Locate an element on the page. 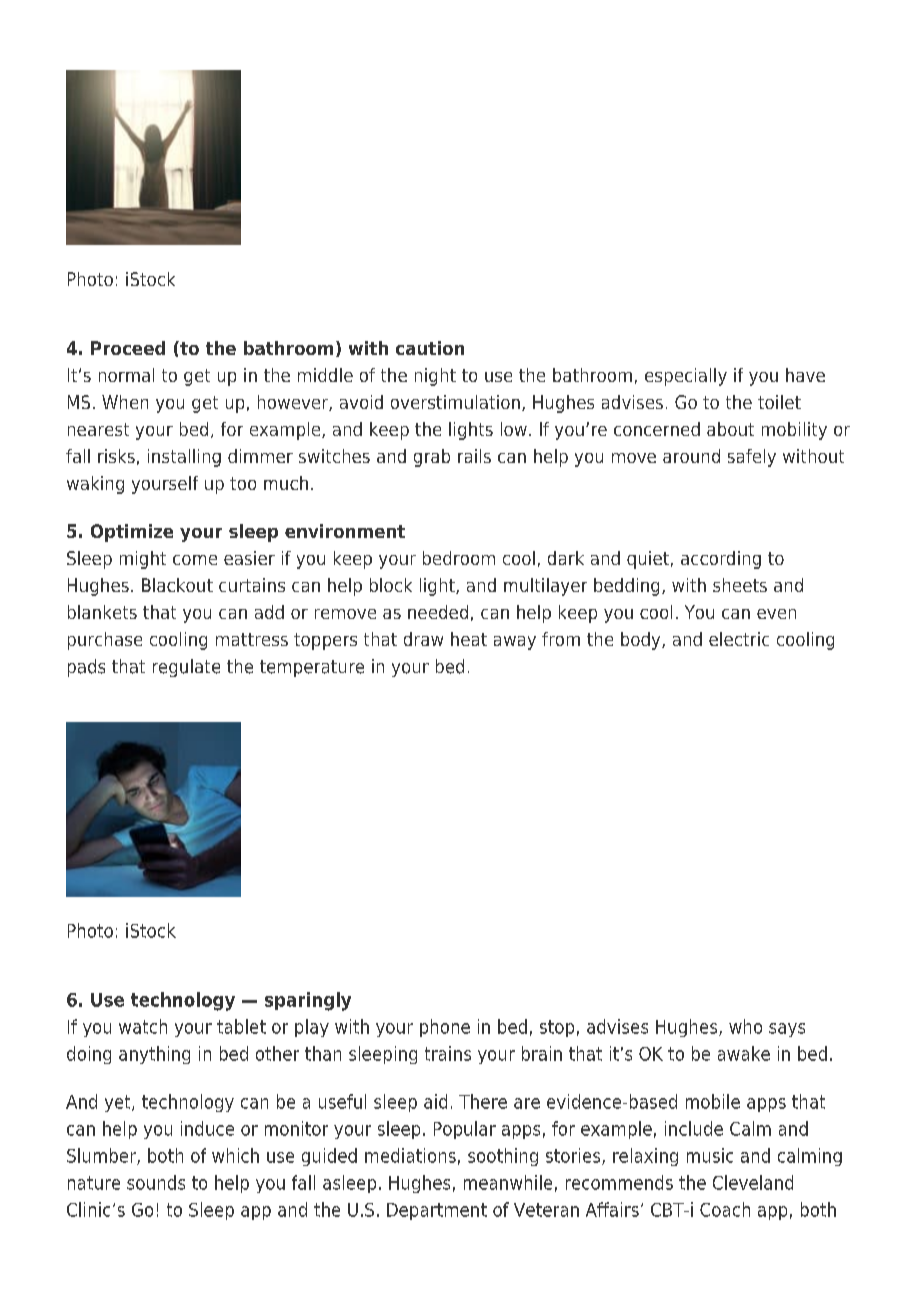  trains is located at coordinates (448, 1053).
